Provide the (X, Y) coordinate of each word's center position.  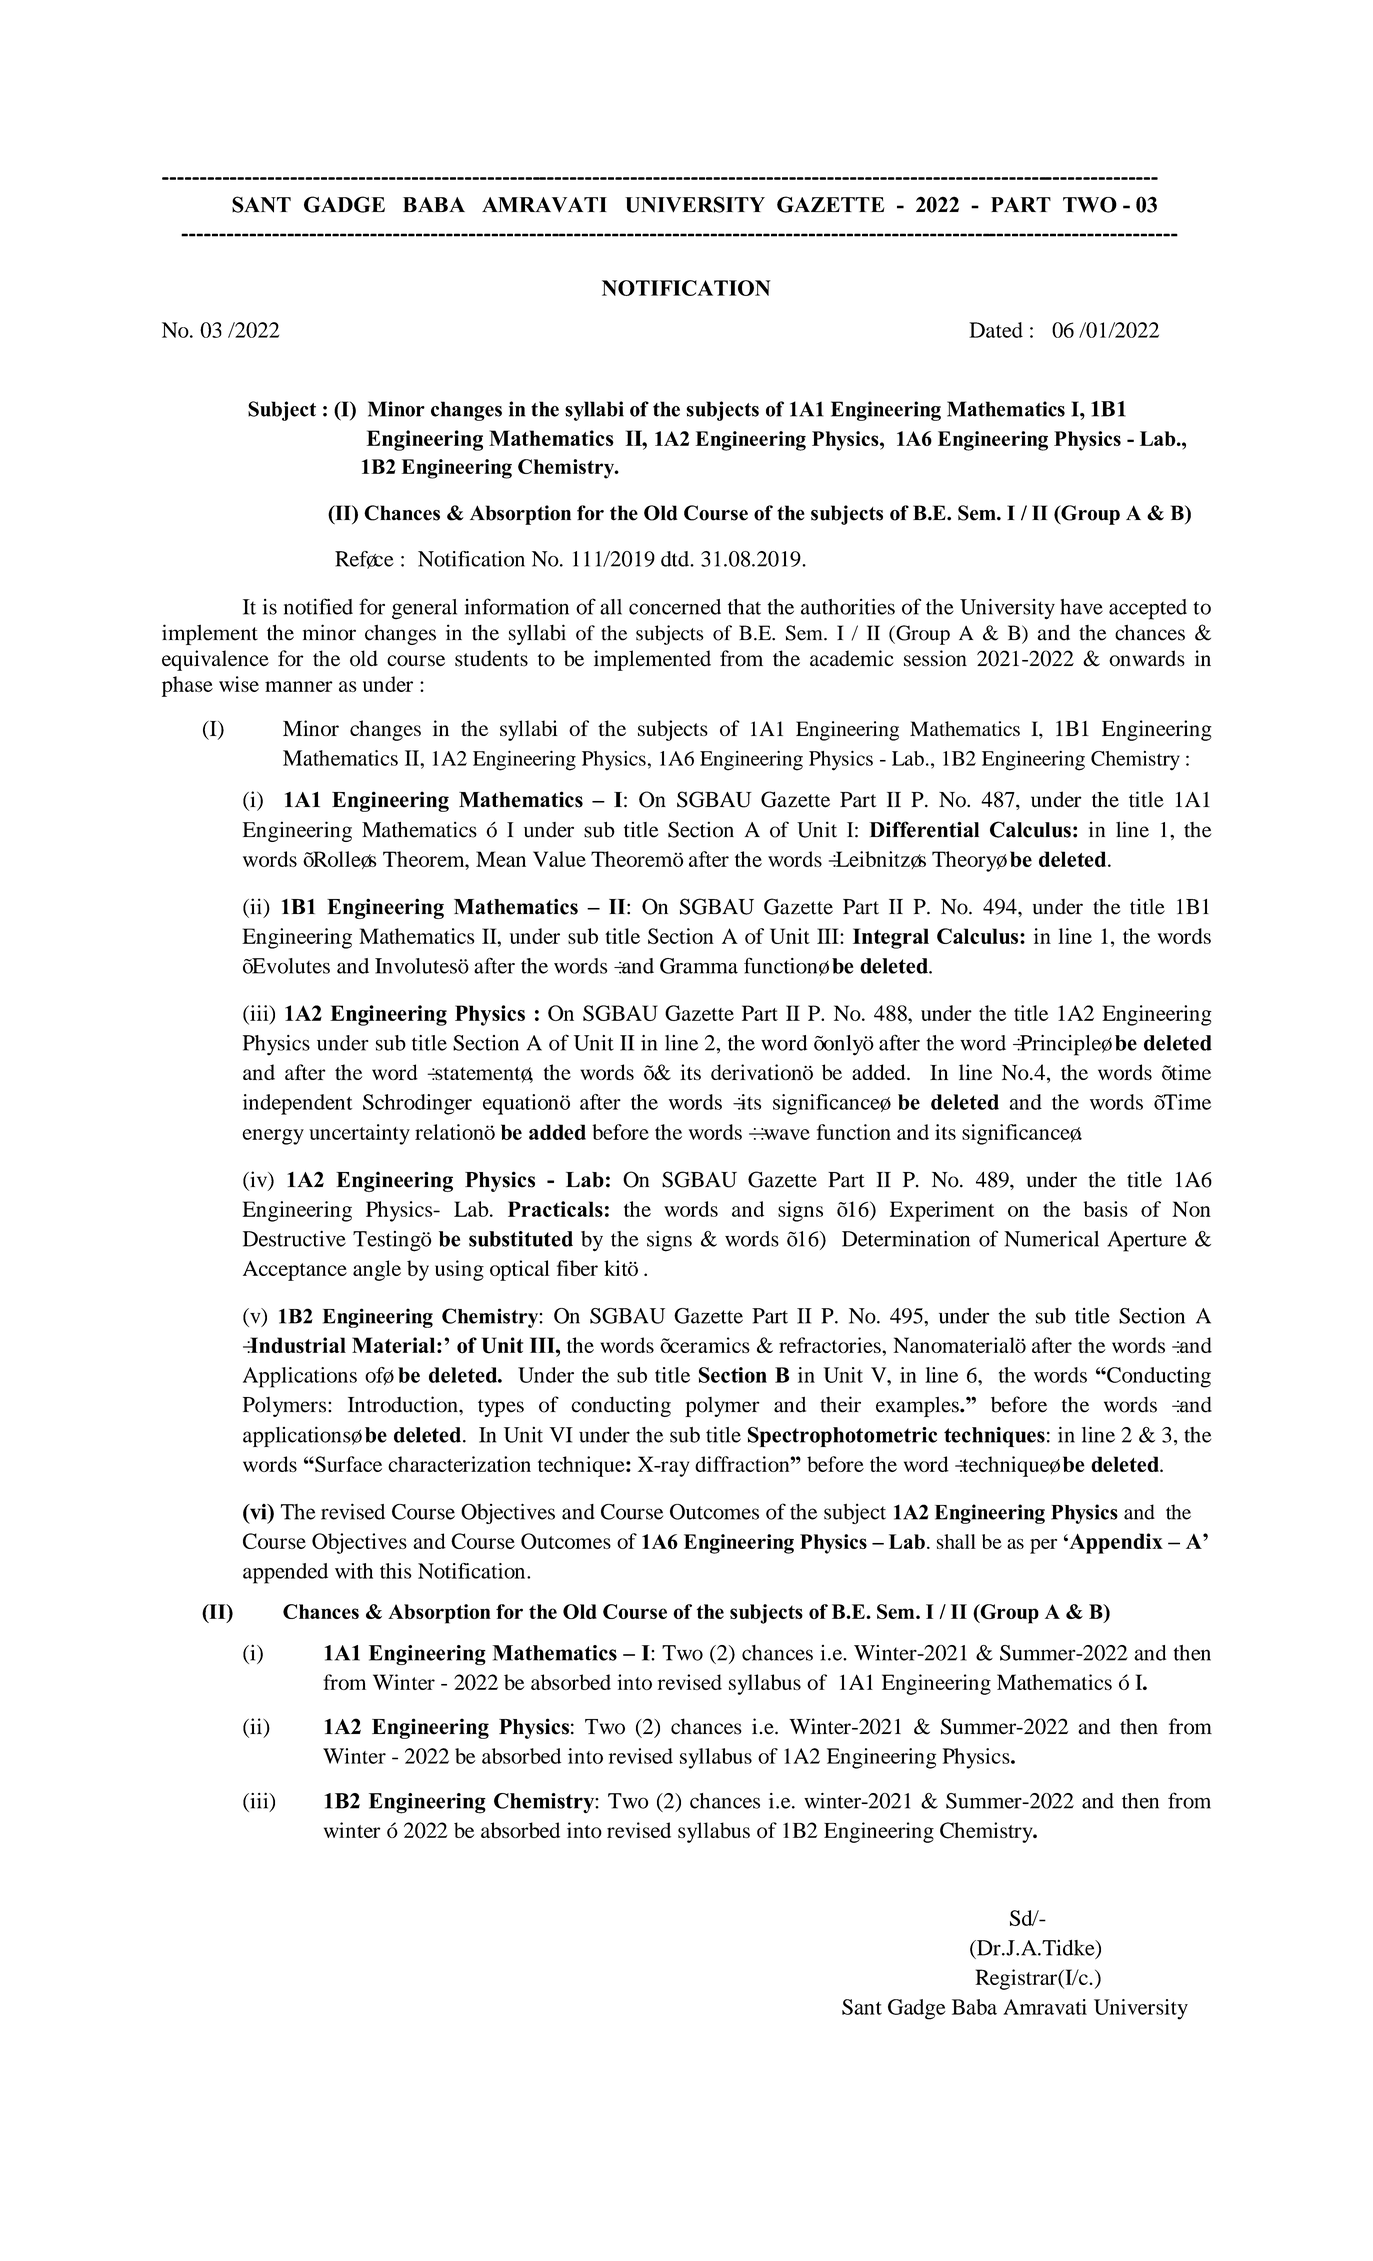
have (1082, 607)
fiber (577, 1268)
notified (318, 606)
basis (1105, 1209)
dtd (676, 559)
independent (297, 1104)
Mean (501, 859)
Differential (924, 829)
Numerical (1051, 1239)
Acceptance (295, 1270)
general (424, 609)
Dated (996, 330)
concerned (675, 607)
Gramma (699, 966)
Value (559, 859)
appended (285, 1573)
